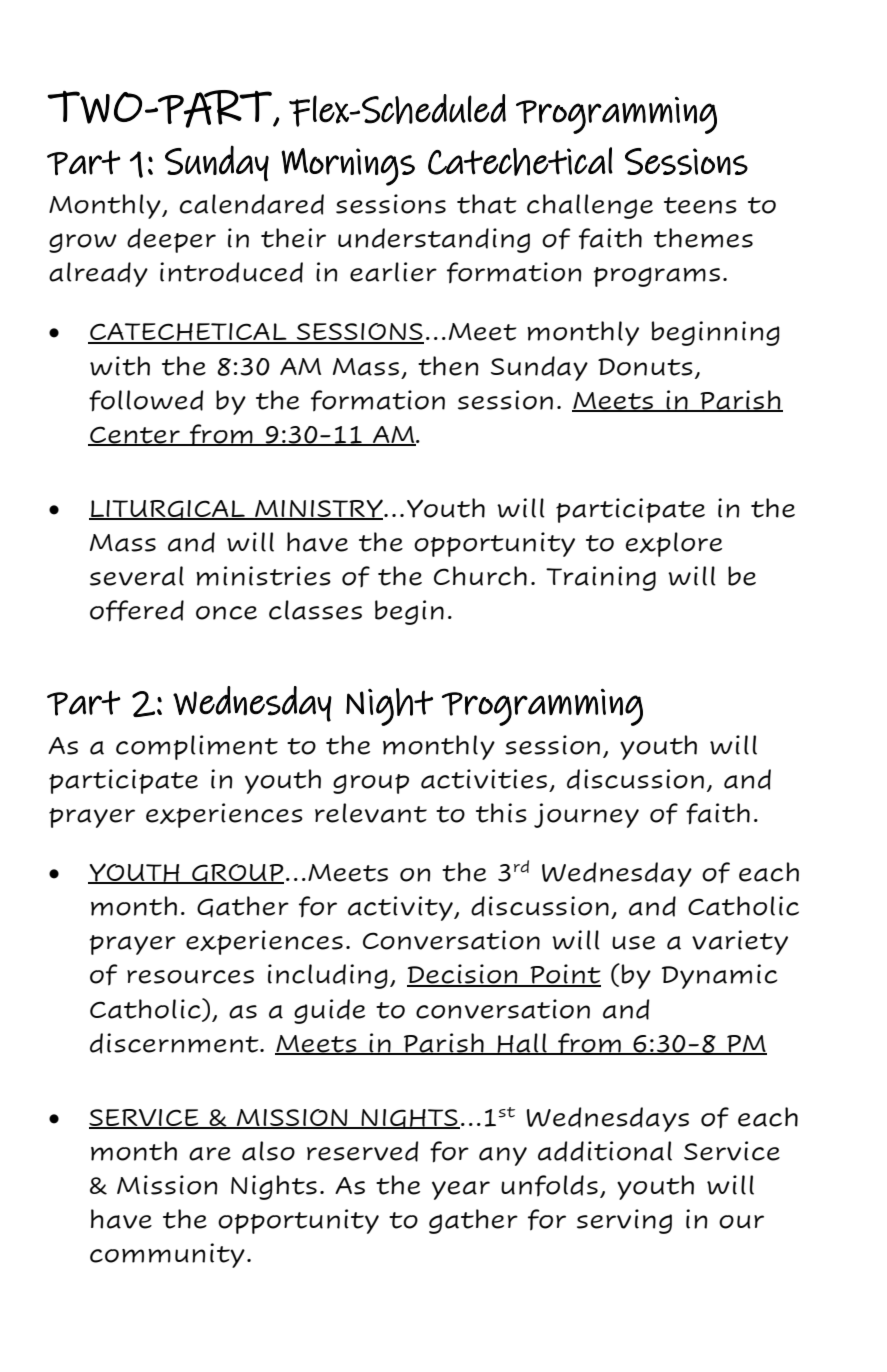  What do you see at coordinates (171, 240) in the page?
I see `deeper` at bounding box center [171, 240].
